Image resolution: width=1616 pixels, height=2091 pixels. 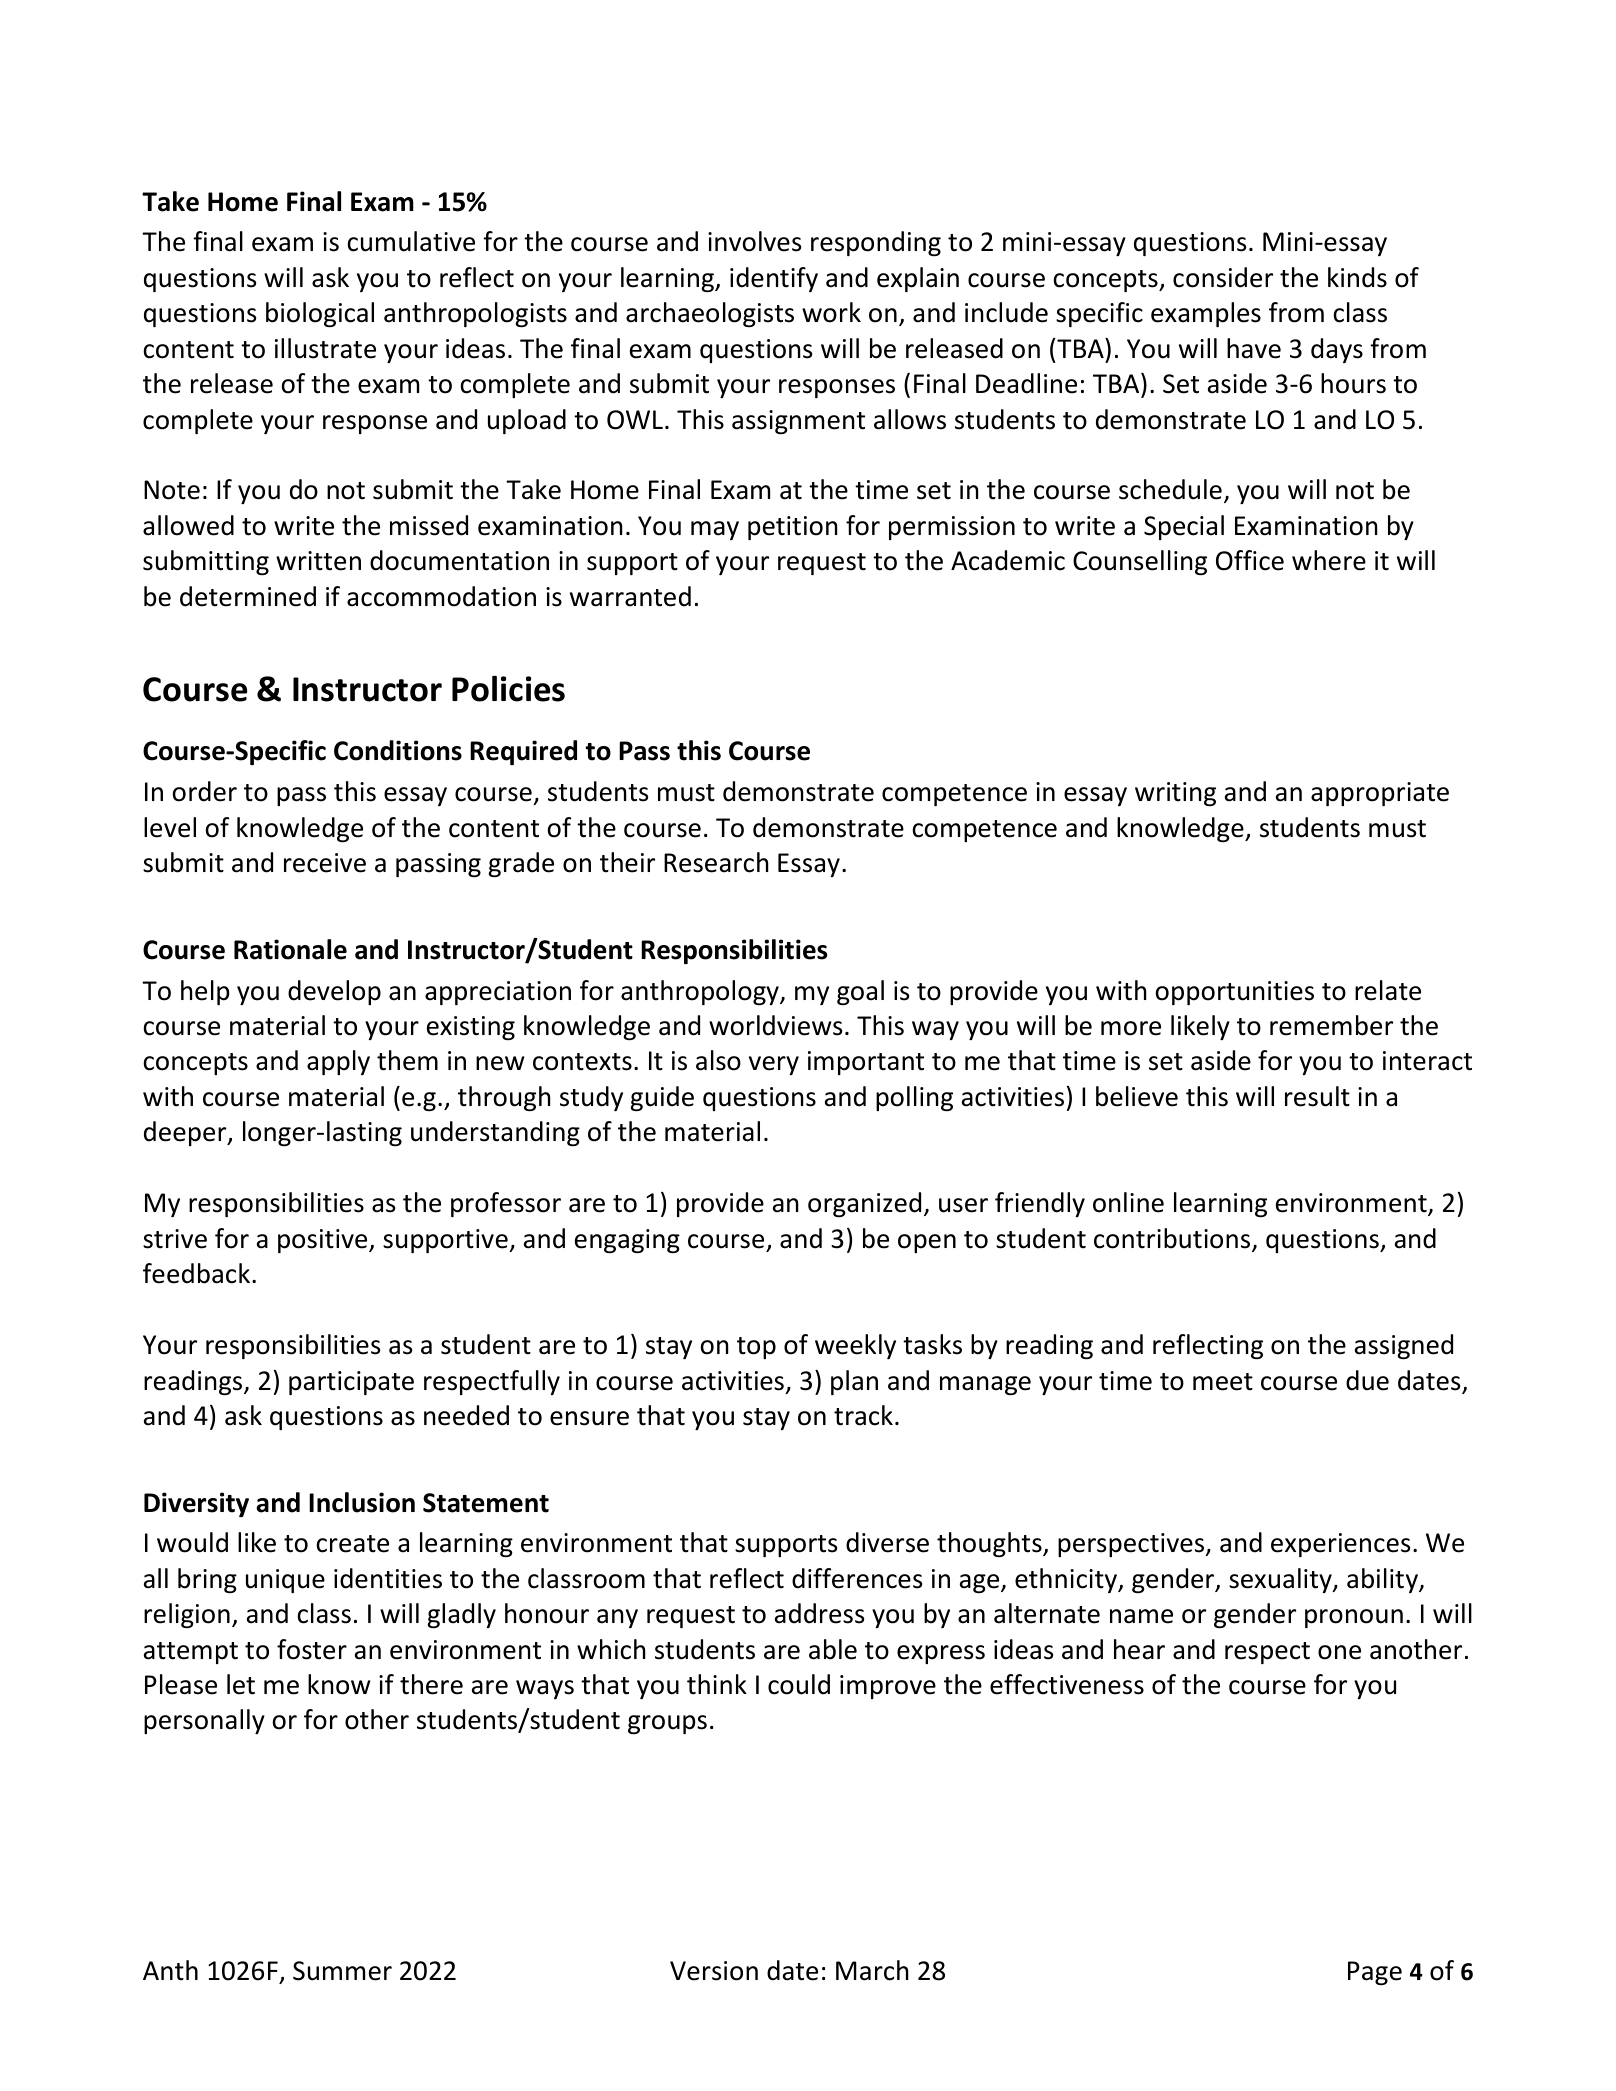 What do you see at coordinates (872, 1970) in the document?
I see `March` at bounding box center [872, 1970].
